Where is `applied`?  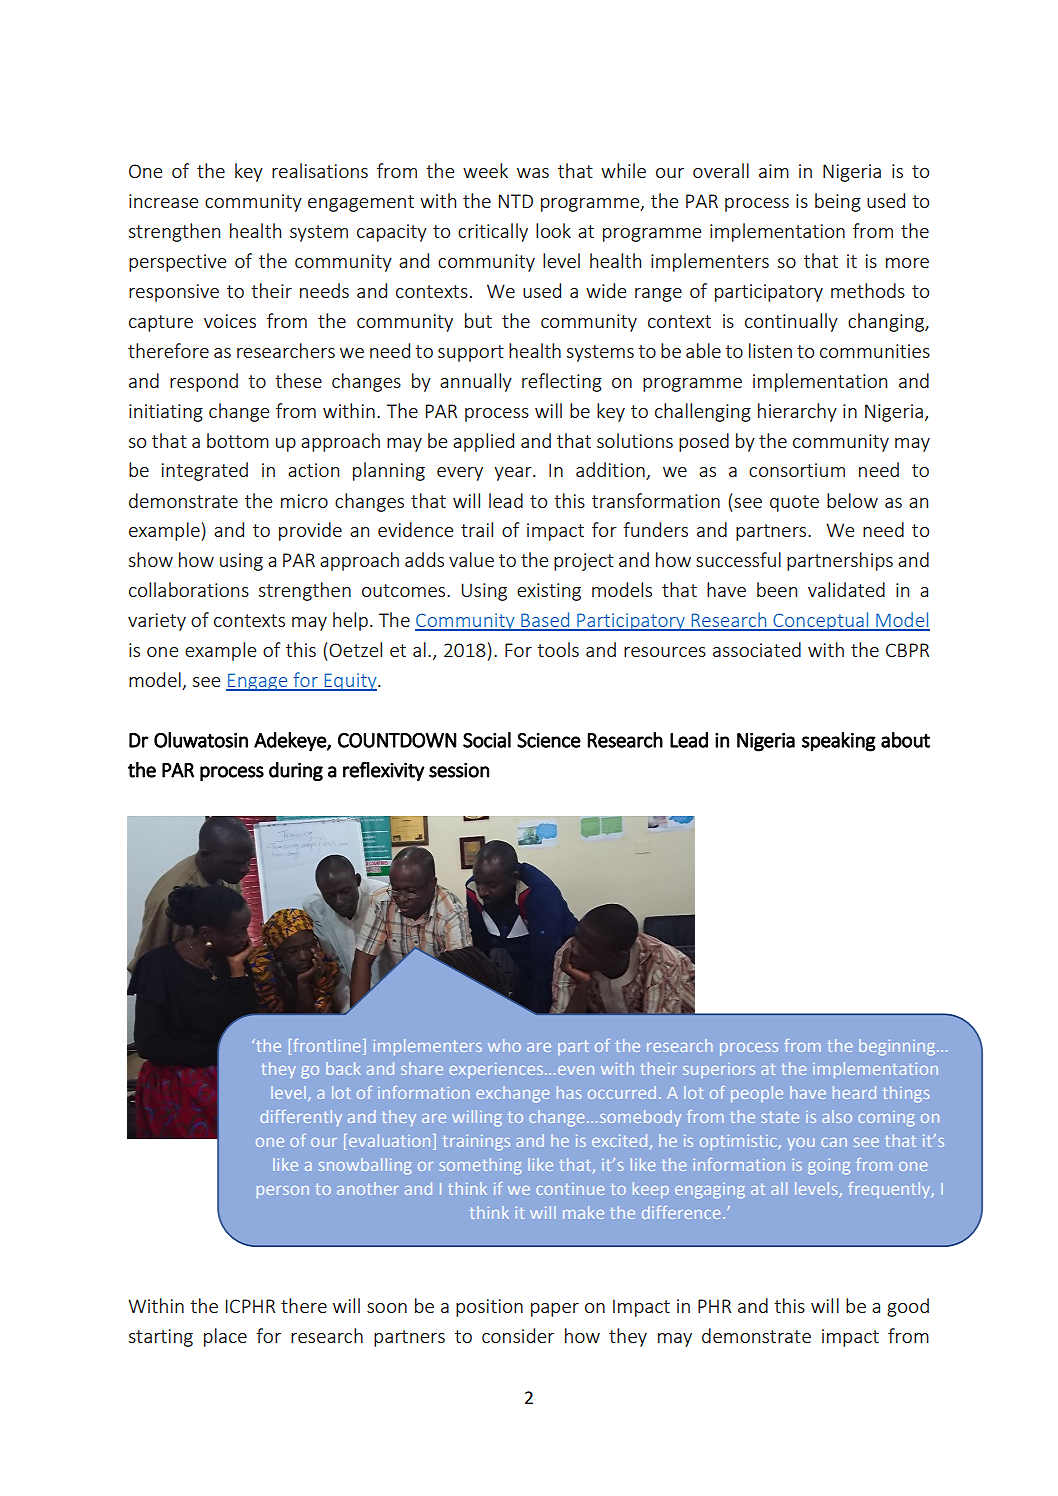
applied is located at coordinates (483, 442).
